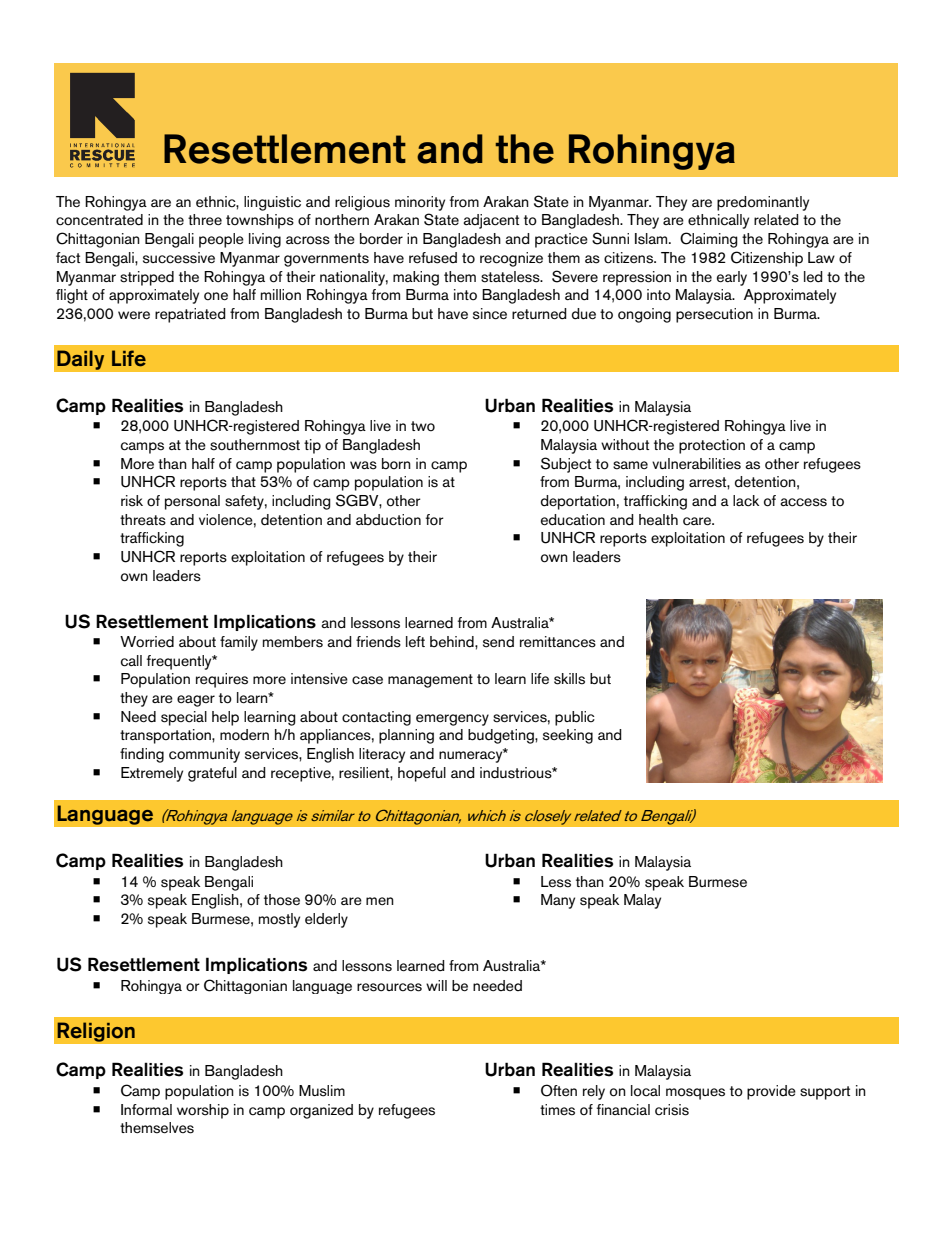 Image resolution: width=952 pixels, height=1233 pixels. Describe the element at coordinates (771, 1092) in the screenshot. I see `provide` at that location.
